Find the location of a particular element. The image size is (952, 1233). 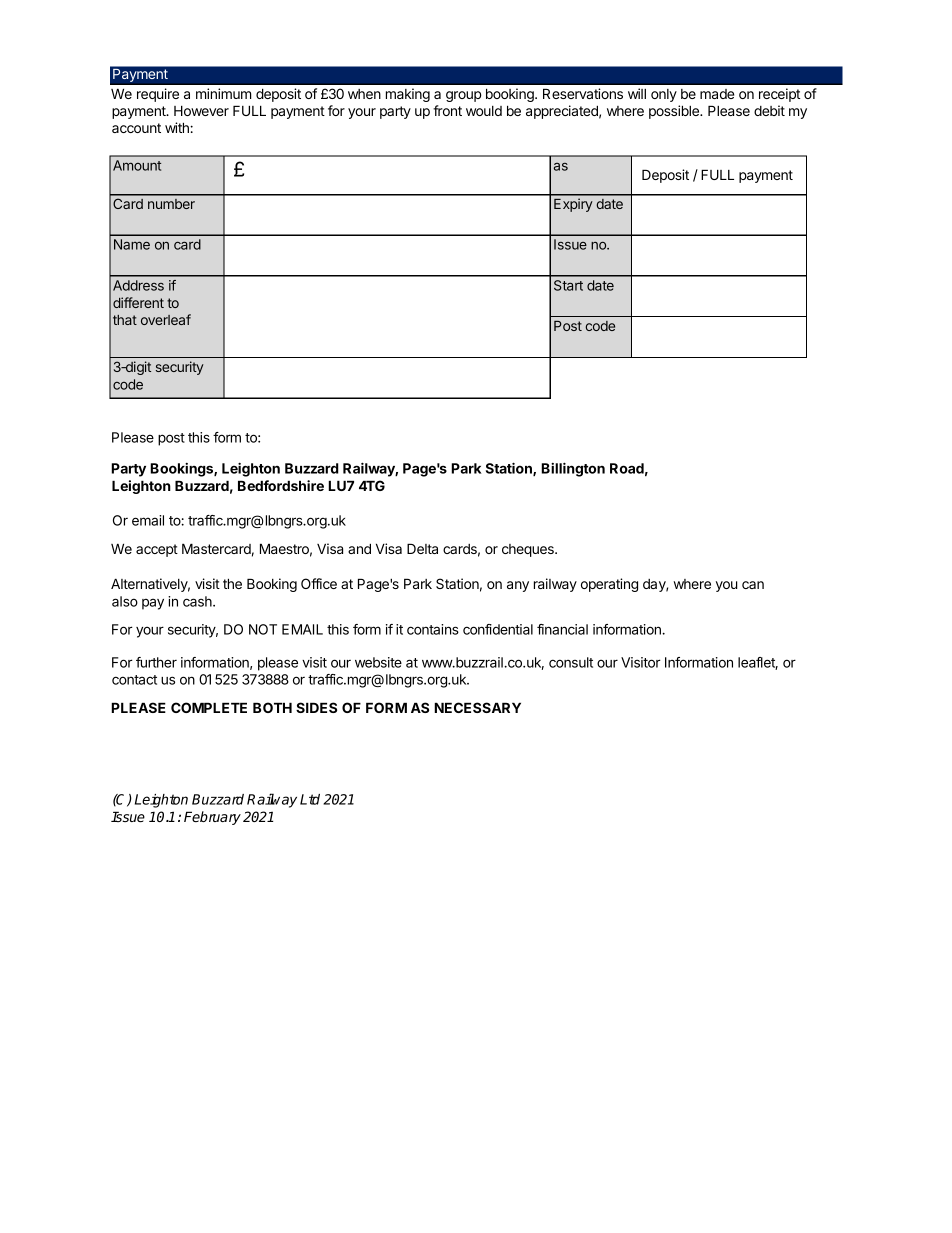

However is located at coordinates (201, 110).
